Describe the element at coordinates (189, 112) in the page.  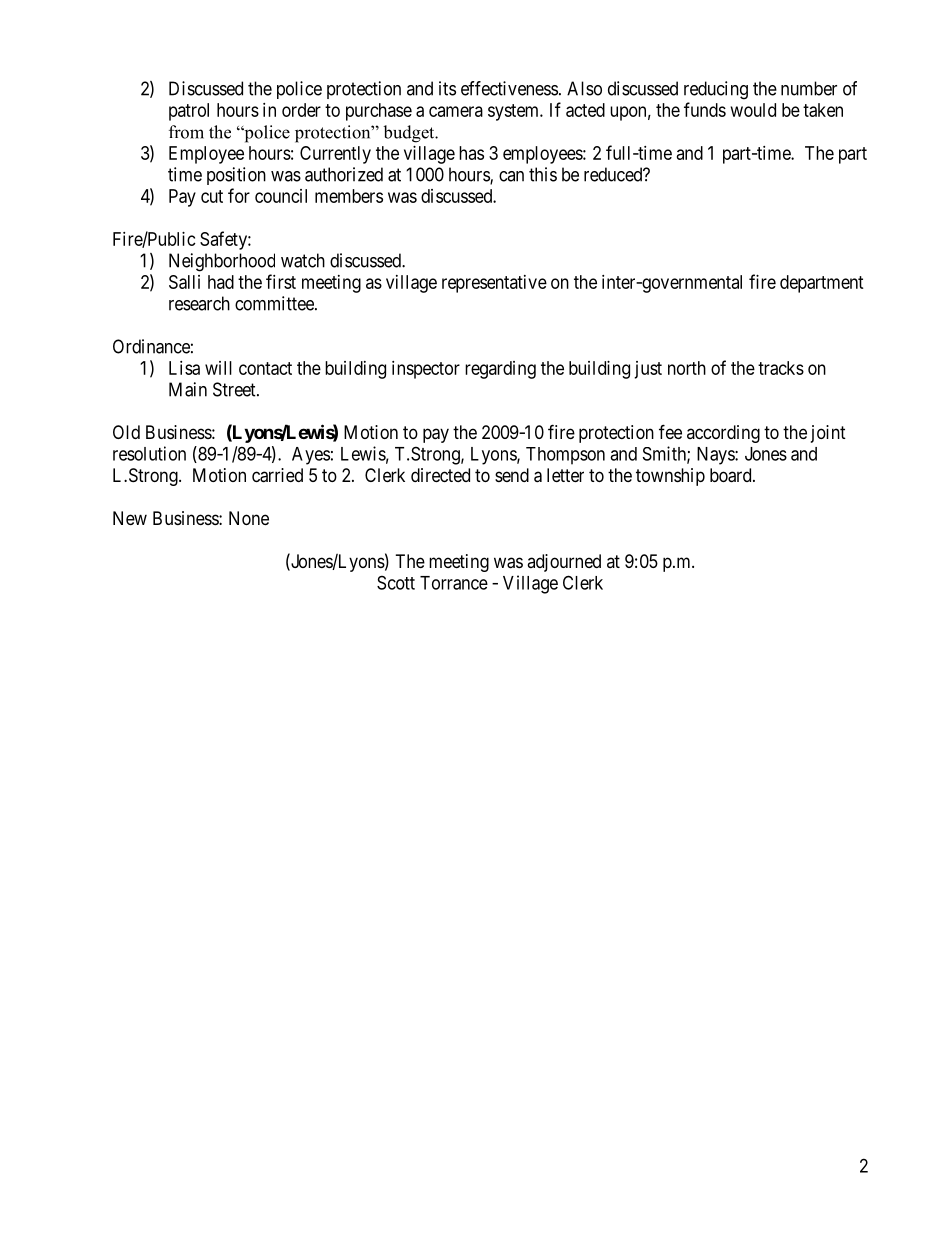
I see `patrol` at that location.
